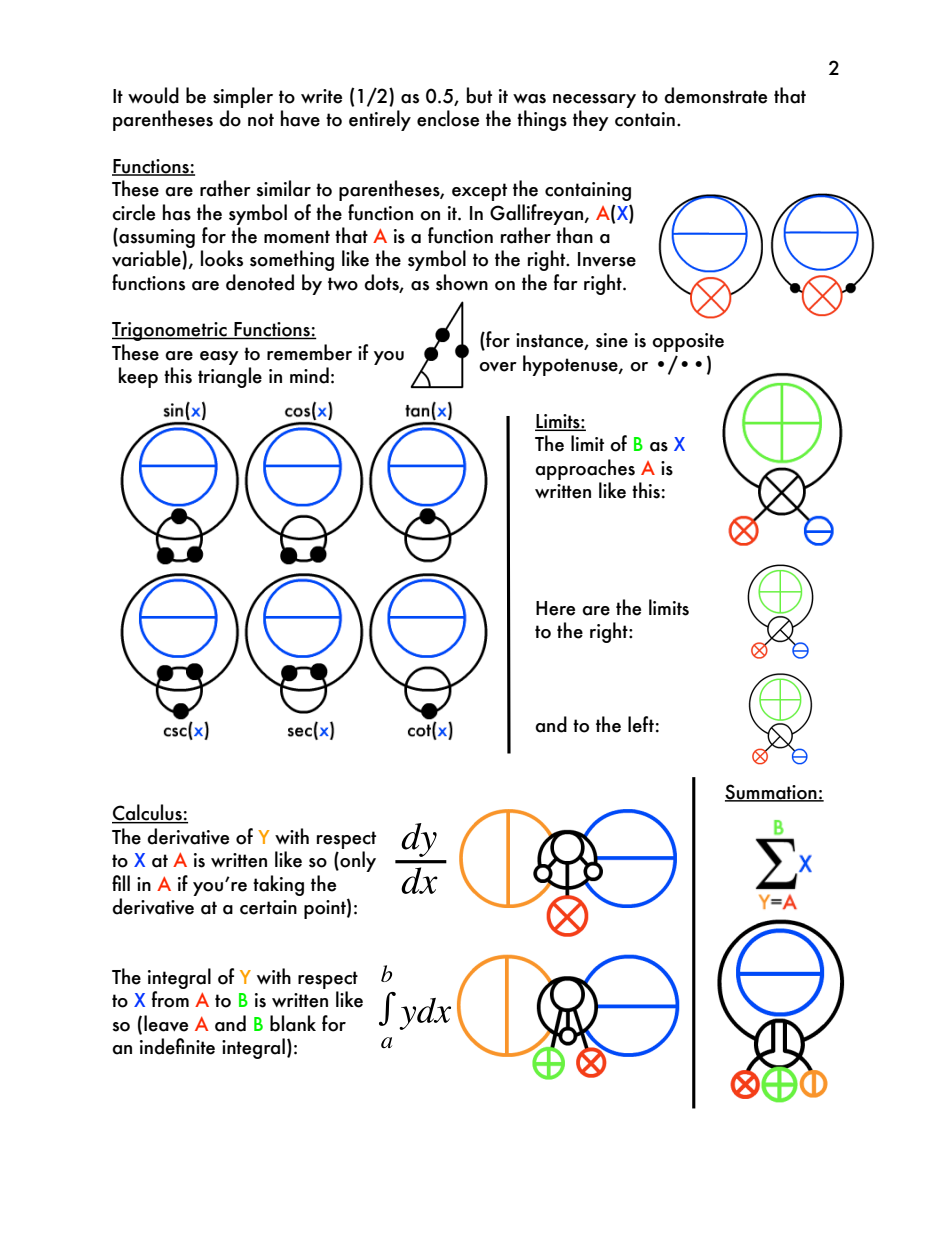  I want to click on leave, so click(166, 1023).
